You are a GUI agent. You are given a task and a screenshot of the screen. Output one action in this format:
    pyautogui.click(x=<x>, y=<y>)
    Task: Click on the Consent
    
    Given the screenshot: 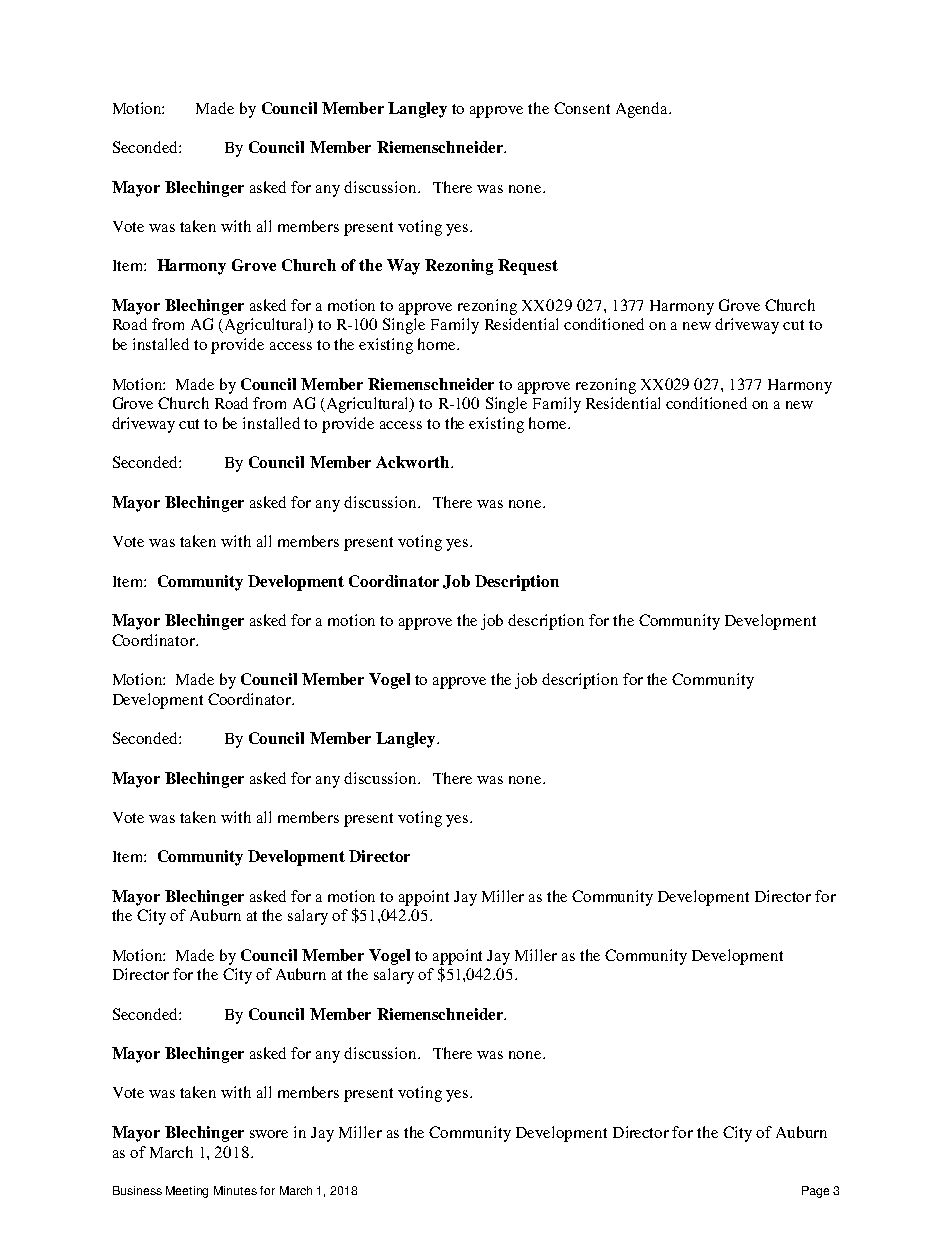 What is the action you would take?
    pyautogui.click(x=582, y=108)
